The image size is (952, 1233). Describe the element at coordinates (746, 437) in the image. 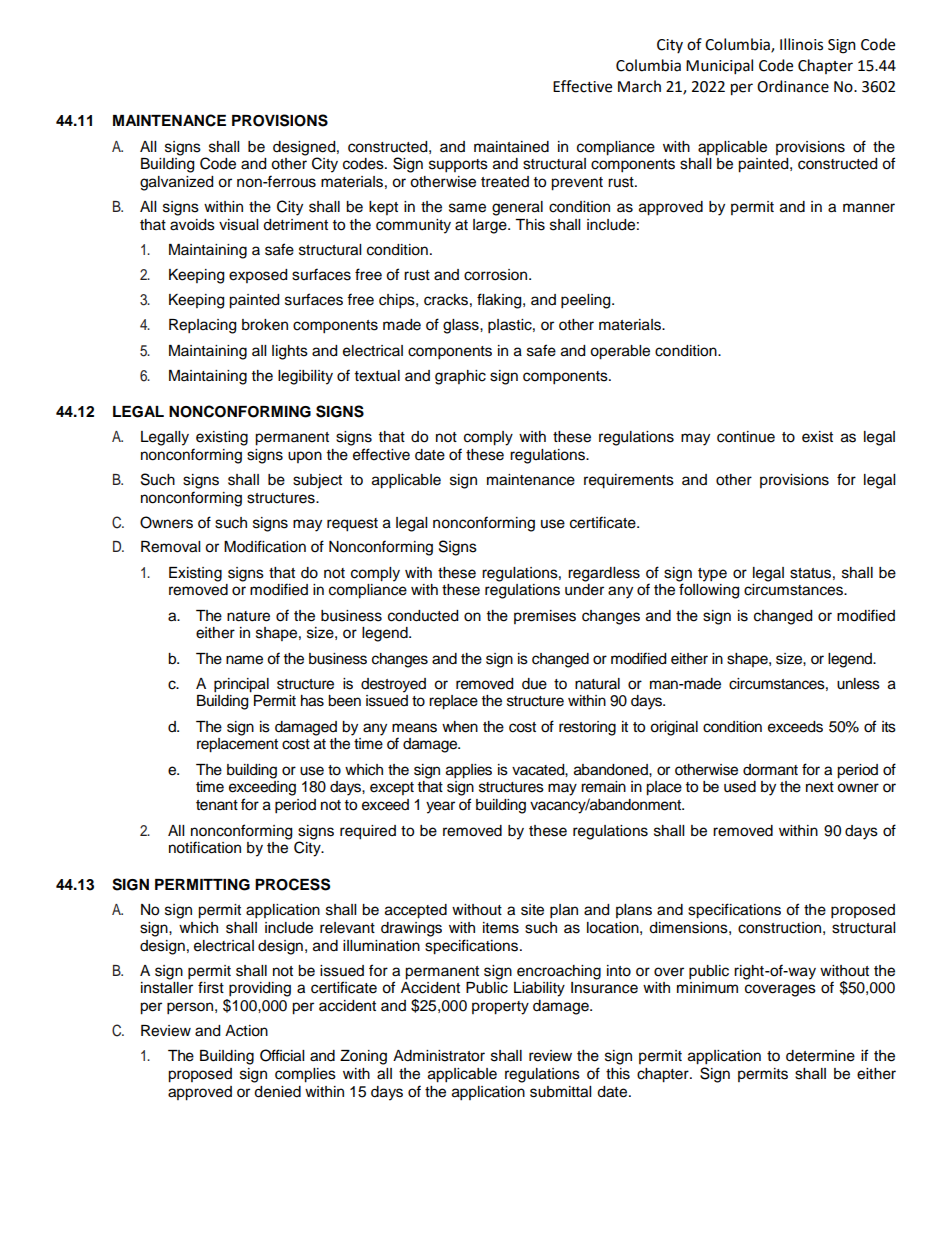

I see `continue` at that location.
